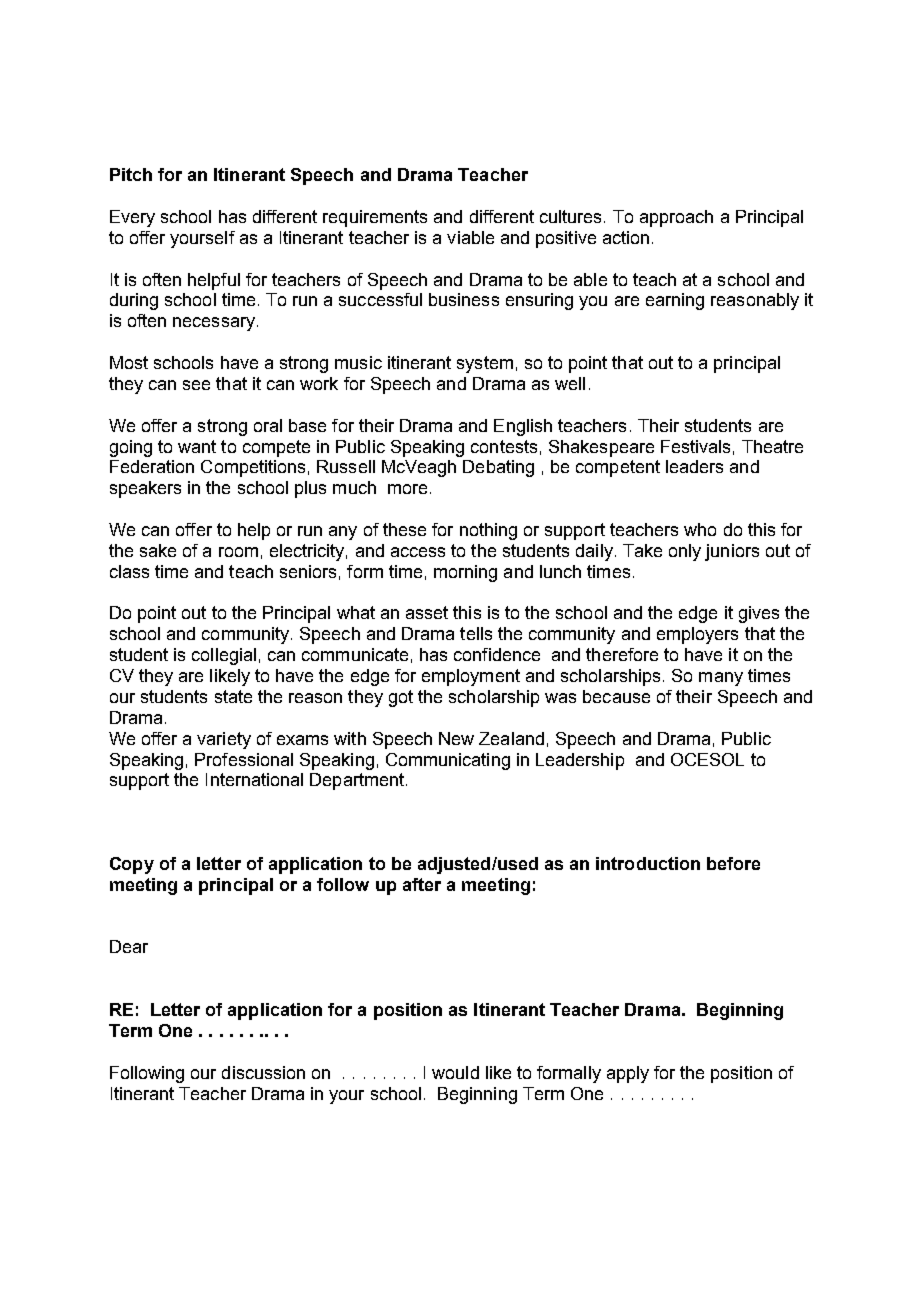  Describe the element at coordinates (476, 633) in the image. I see `tells` at that location.
